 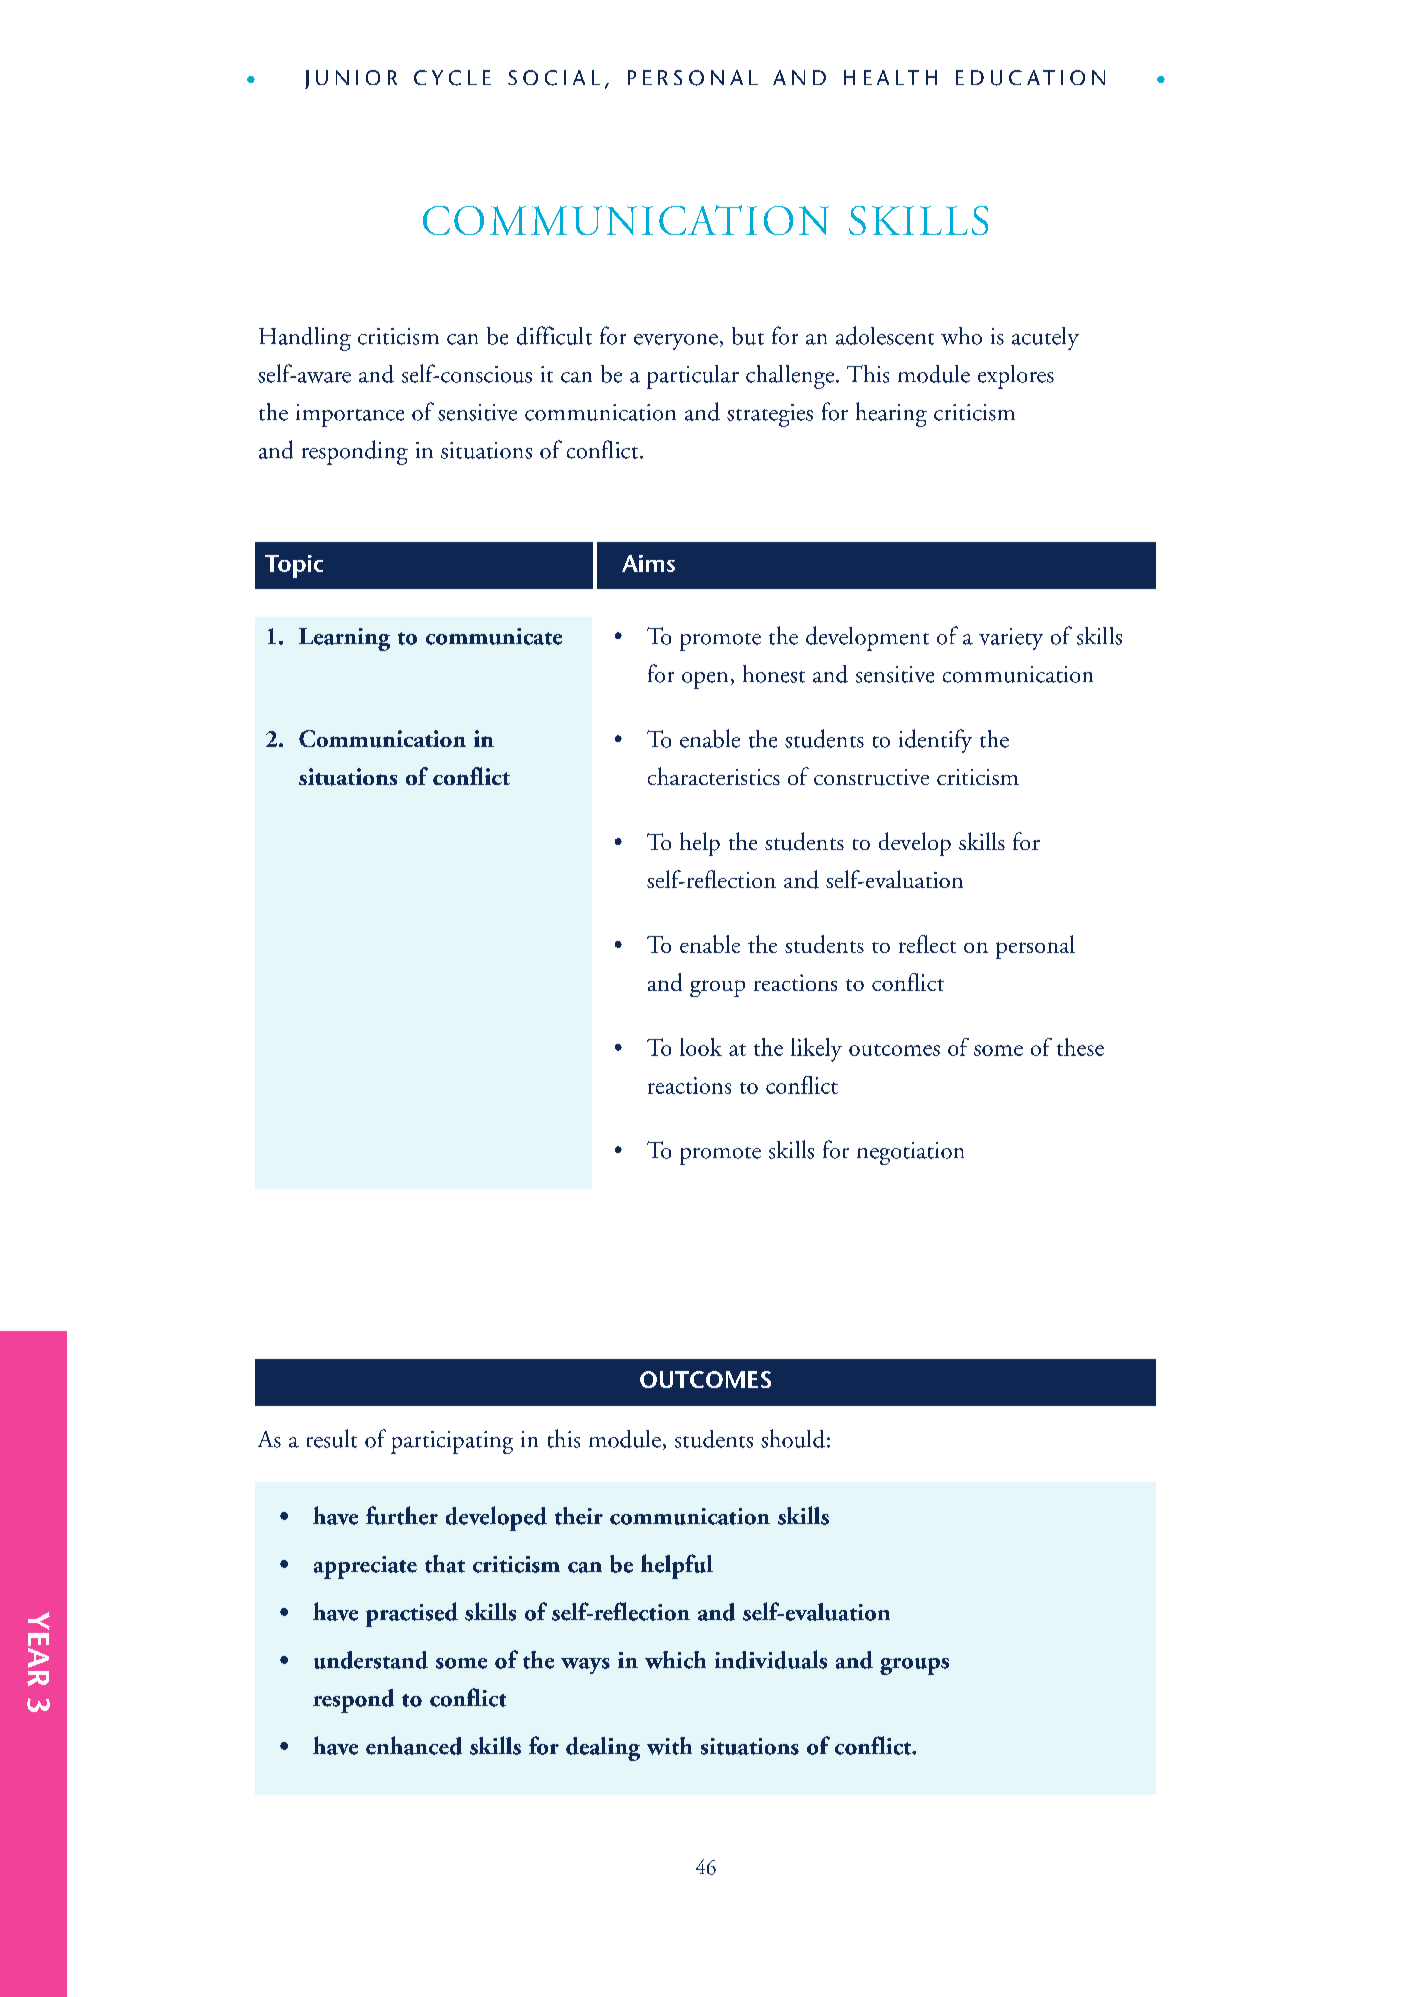 What do you see at coordinates (344, 639) in the page?
I see `Learning` at bounding box center [344, 639].
